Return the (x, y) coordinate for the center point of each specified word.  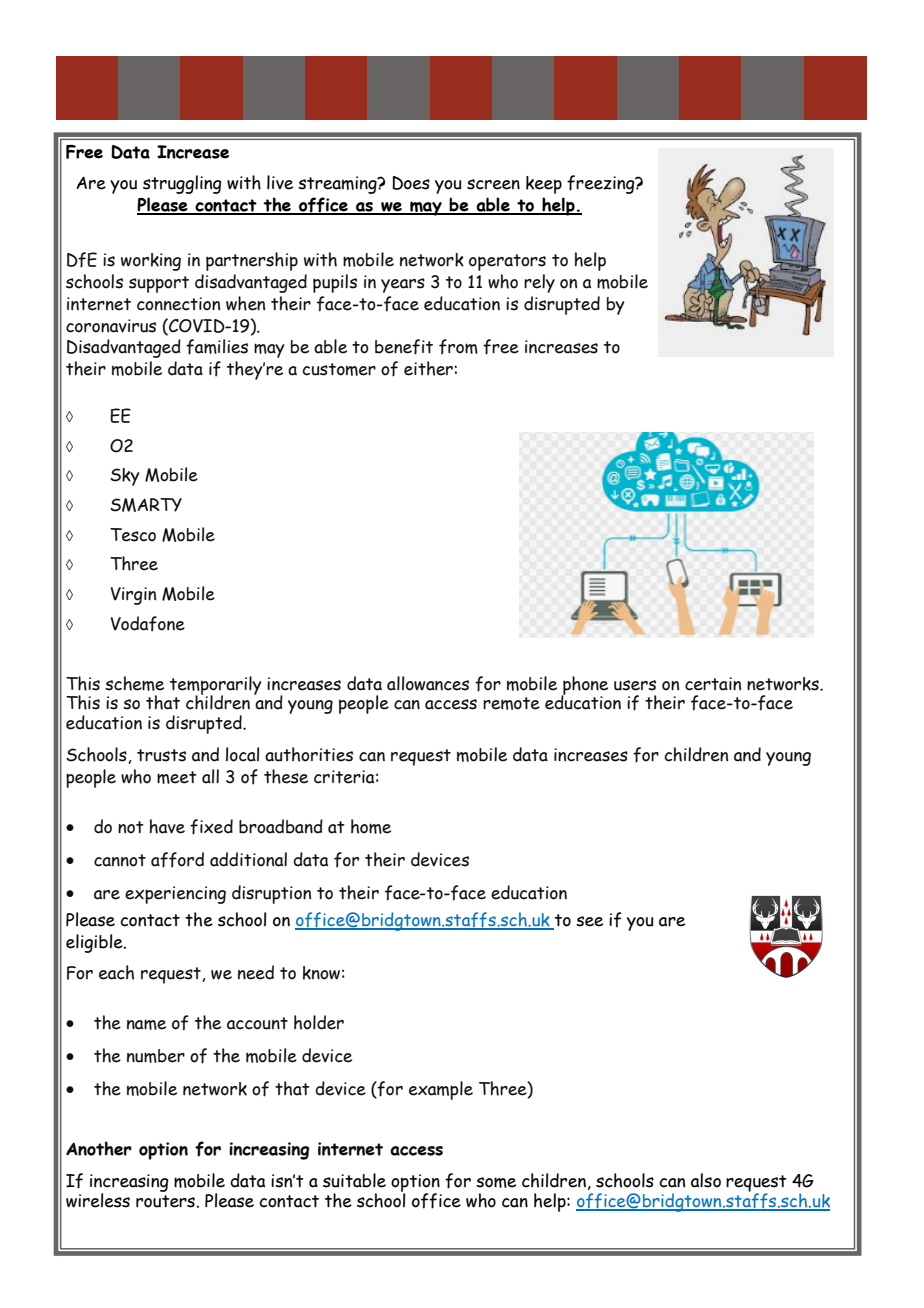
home (371, 826)
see (589, 921)
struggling (182, 184)
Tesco (133, 535)
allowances (428, 683)
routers (165, 1201)
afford (177, 860)
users (635, 685)
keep (544, 185)
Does (411, 183)
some (496, 1182)
